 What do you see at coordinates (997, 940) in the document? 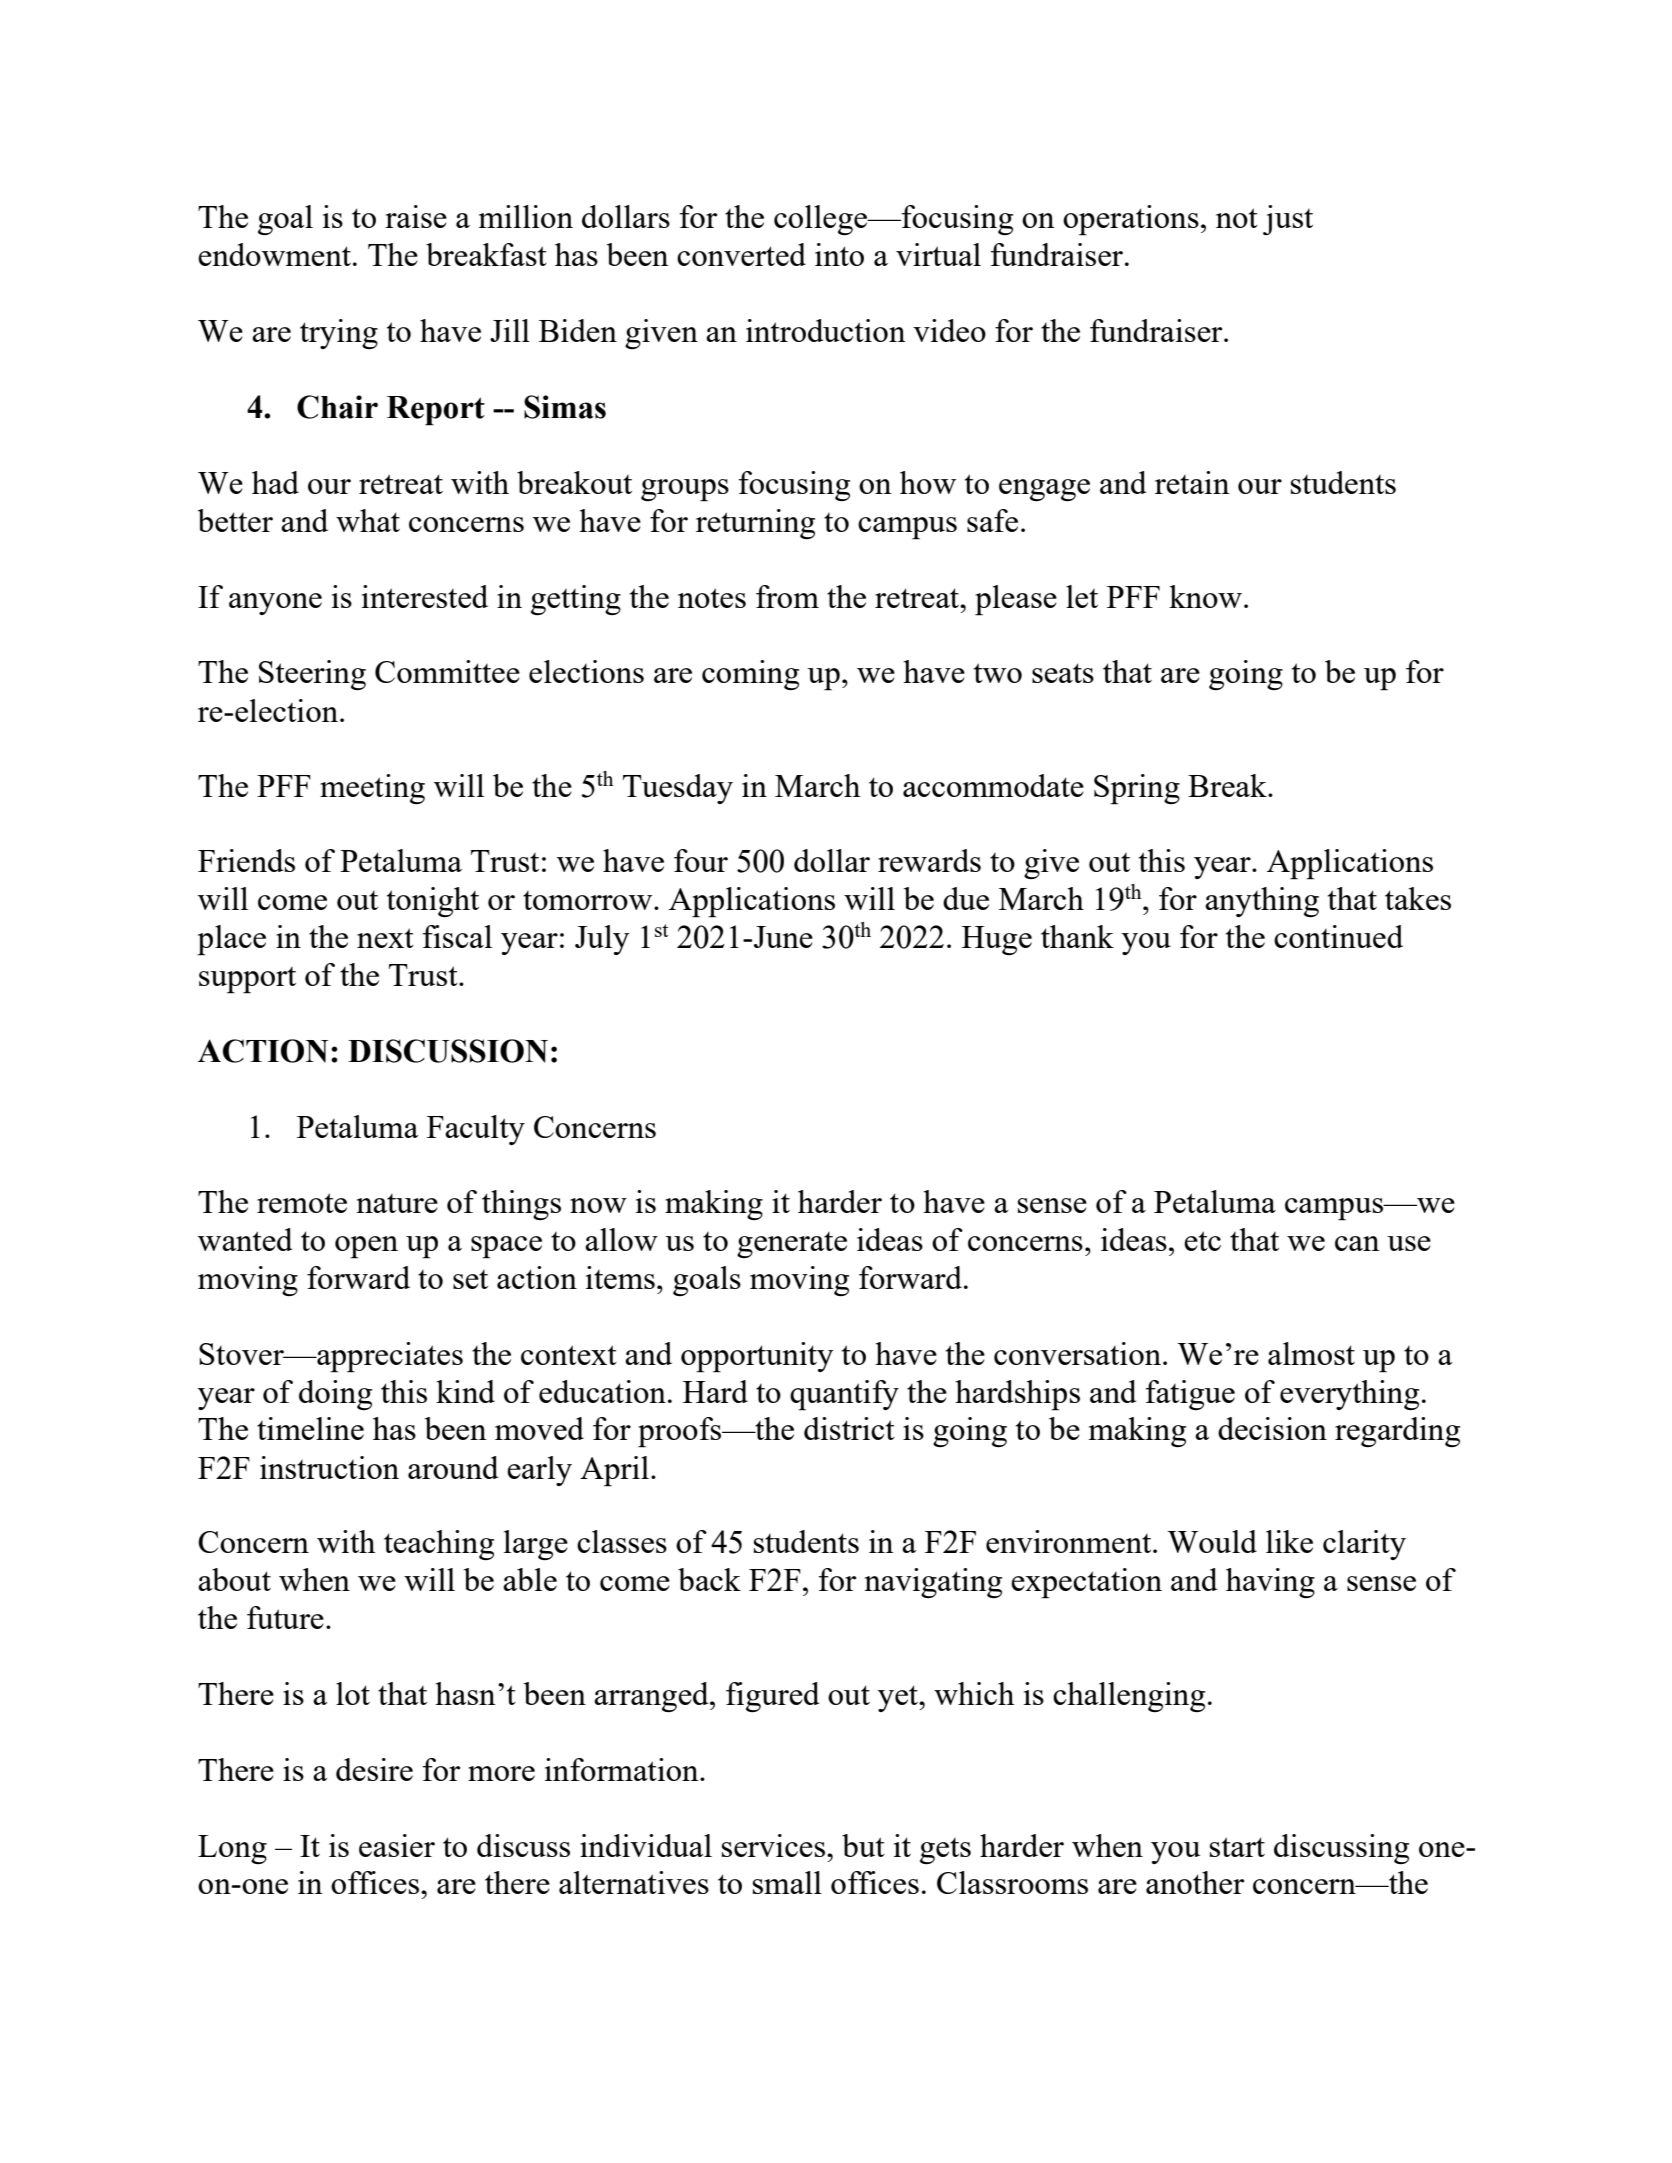
I see `Huge` at bounding box center [997, 940].
